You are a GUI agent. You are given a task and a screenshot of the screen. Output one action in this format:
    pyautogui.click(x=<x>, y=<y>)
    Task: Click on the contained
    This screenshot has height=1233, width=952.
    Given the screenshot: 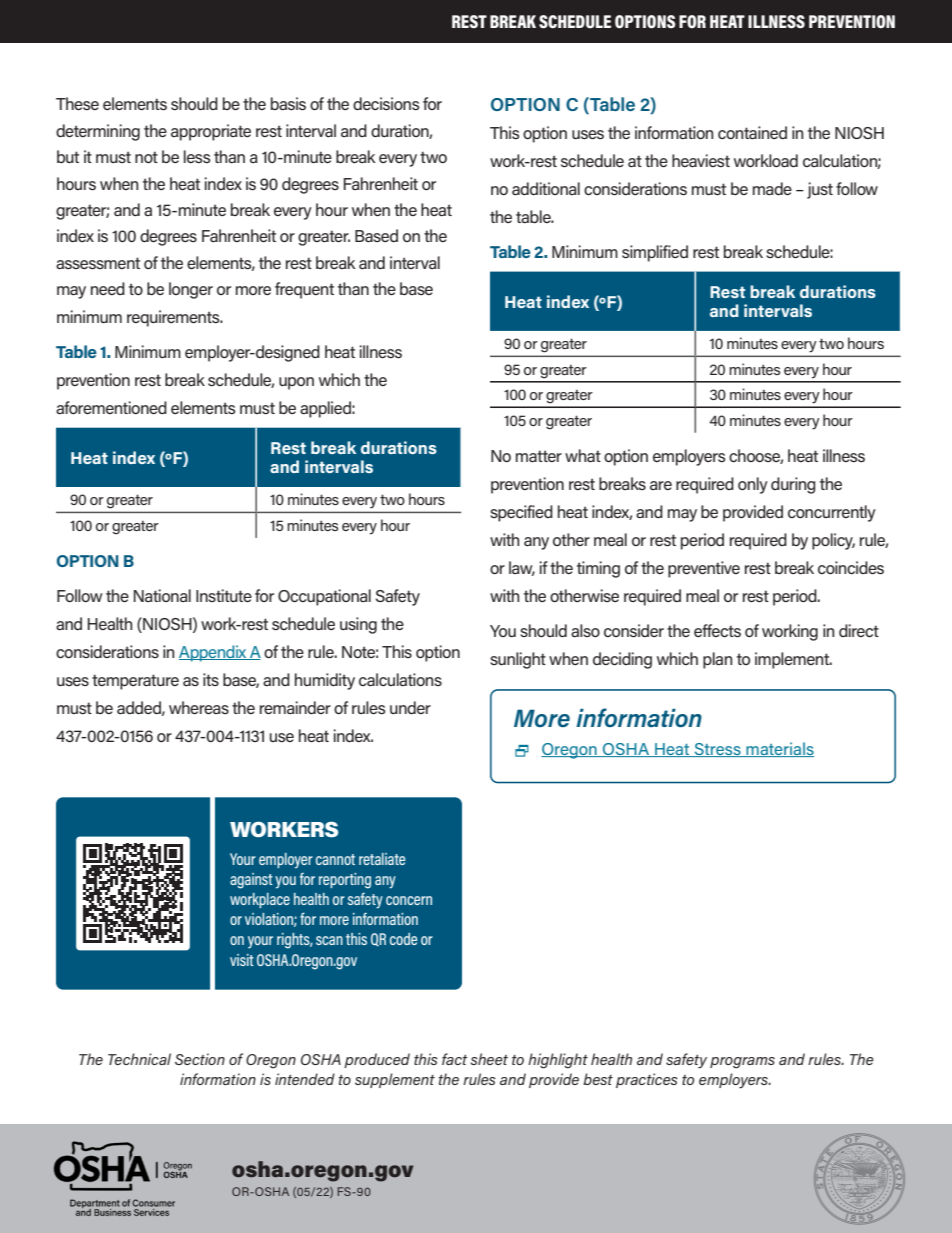 What is the action you would take?
    pyautogui.click(x=752, y=132)
